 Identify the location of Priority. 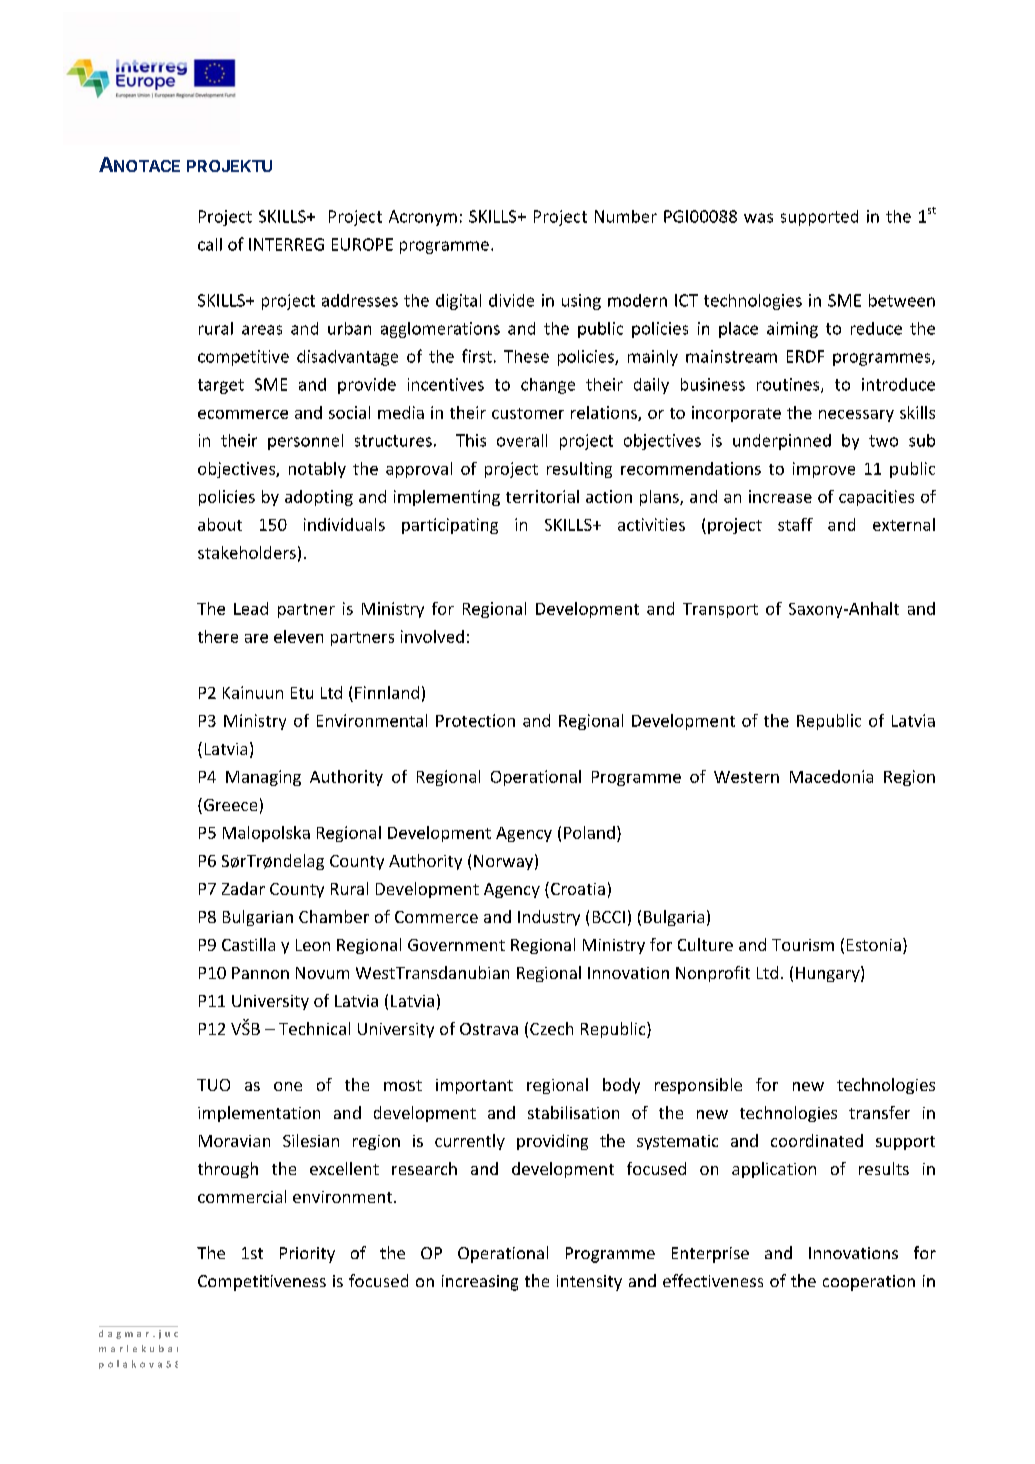
(307, 1255).
